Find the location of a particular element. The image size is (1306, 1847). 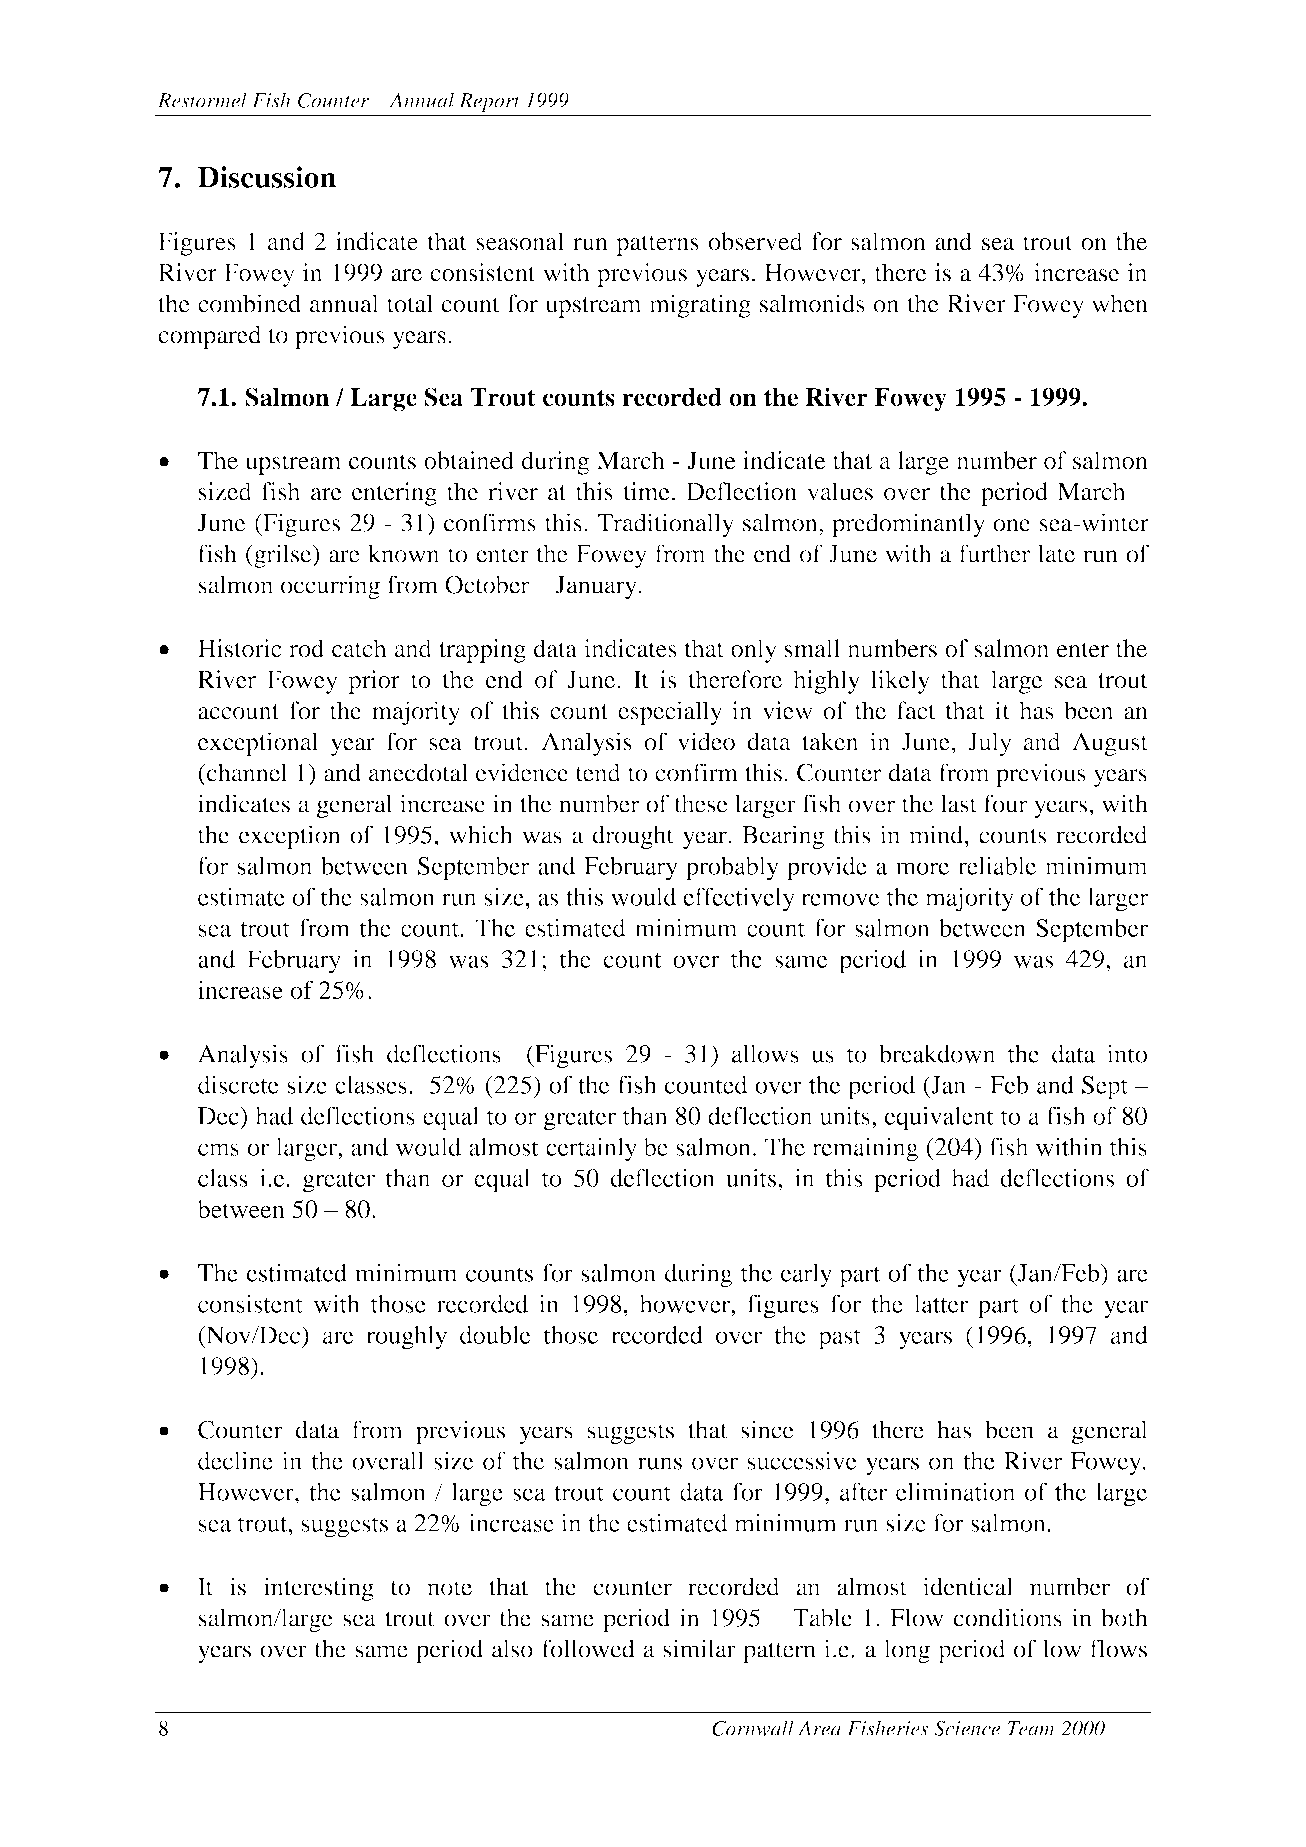

interesting is located at coordinates (319, 1589).
